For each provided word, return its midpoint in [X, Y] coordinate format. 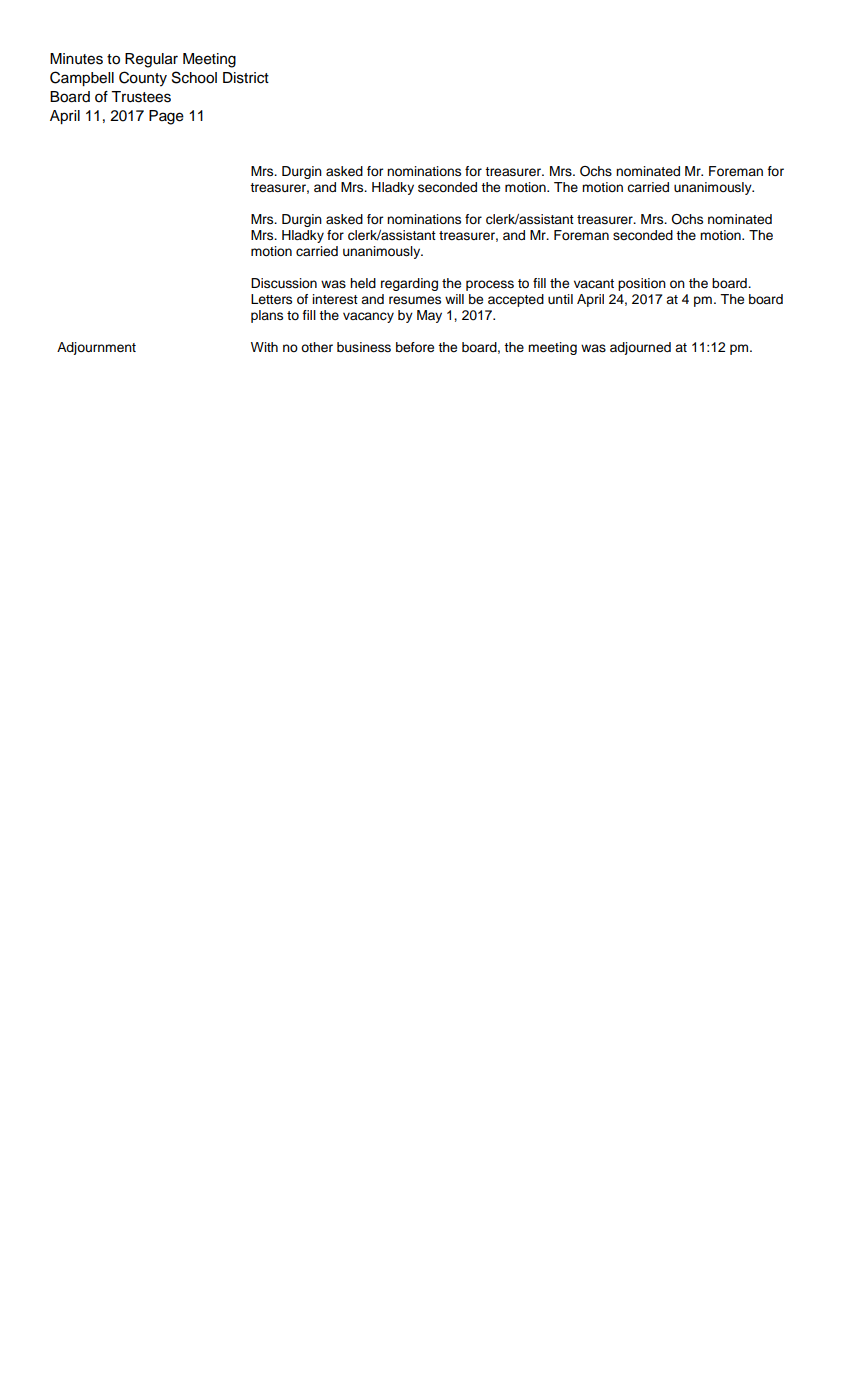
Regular [151, 60]
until [560, 299]
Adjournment [96, 348]
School [194, 77]
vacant [594, 284]
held [363, 283]
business [364, 347]
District [246, 78]
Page [166, 117]
